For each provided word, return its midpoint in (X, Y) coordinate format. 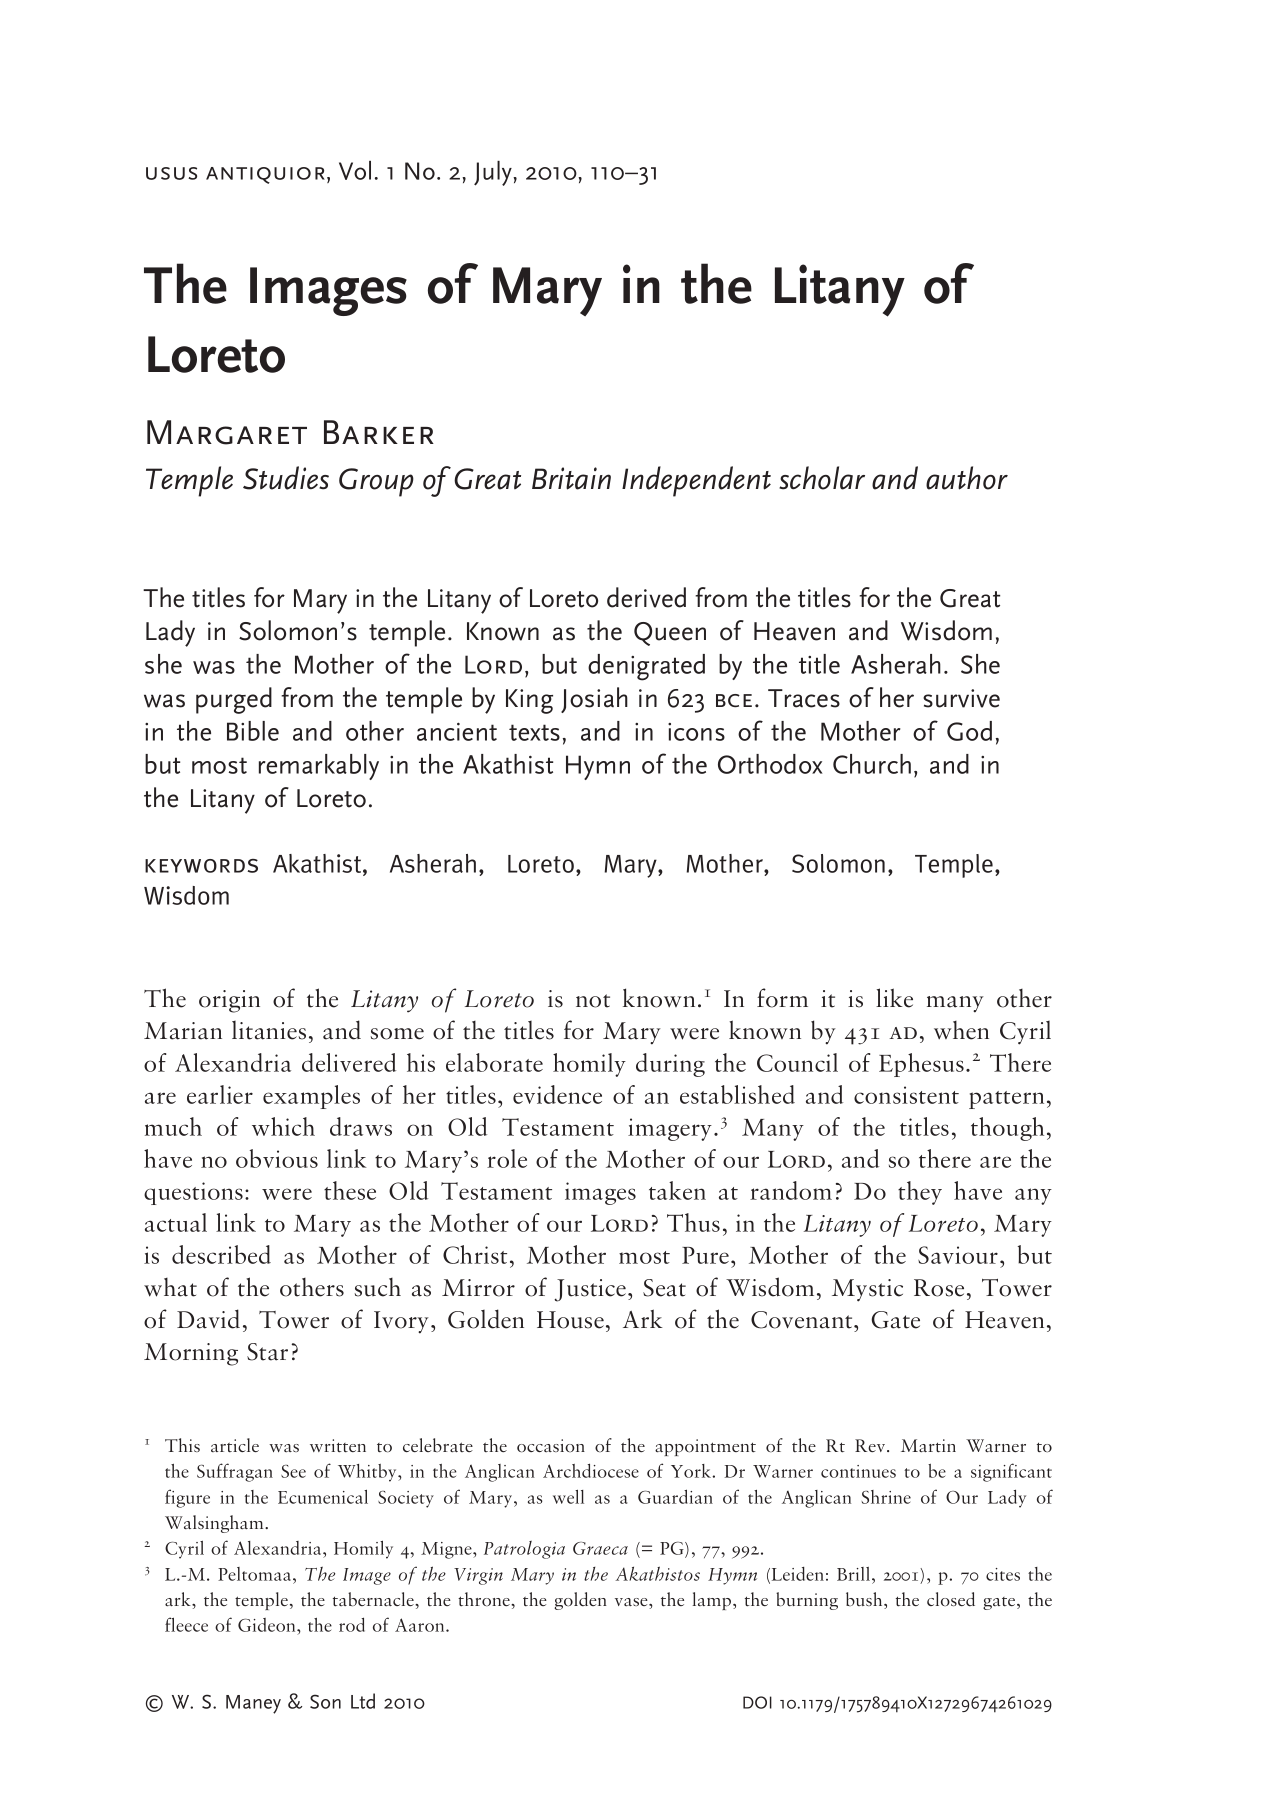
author (967, 478)
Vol (355, 170)
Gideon (268, 1626)
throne (485, 1599)
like (894, 998)
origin (229, 1001)
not (593, 1001)
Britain (571, 478)
